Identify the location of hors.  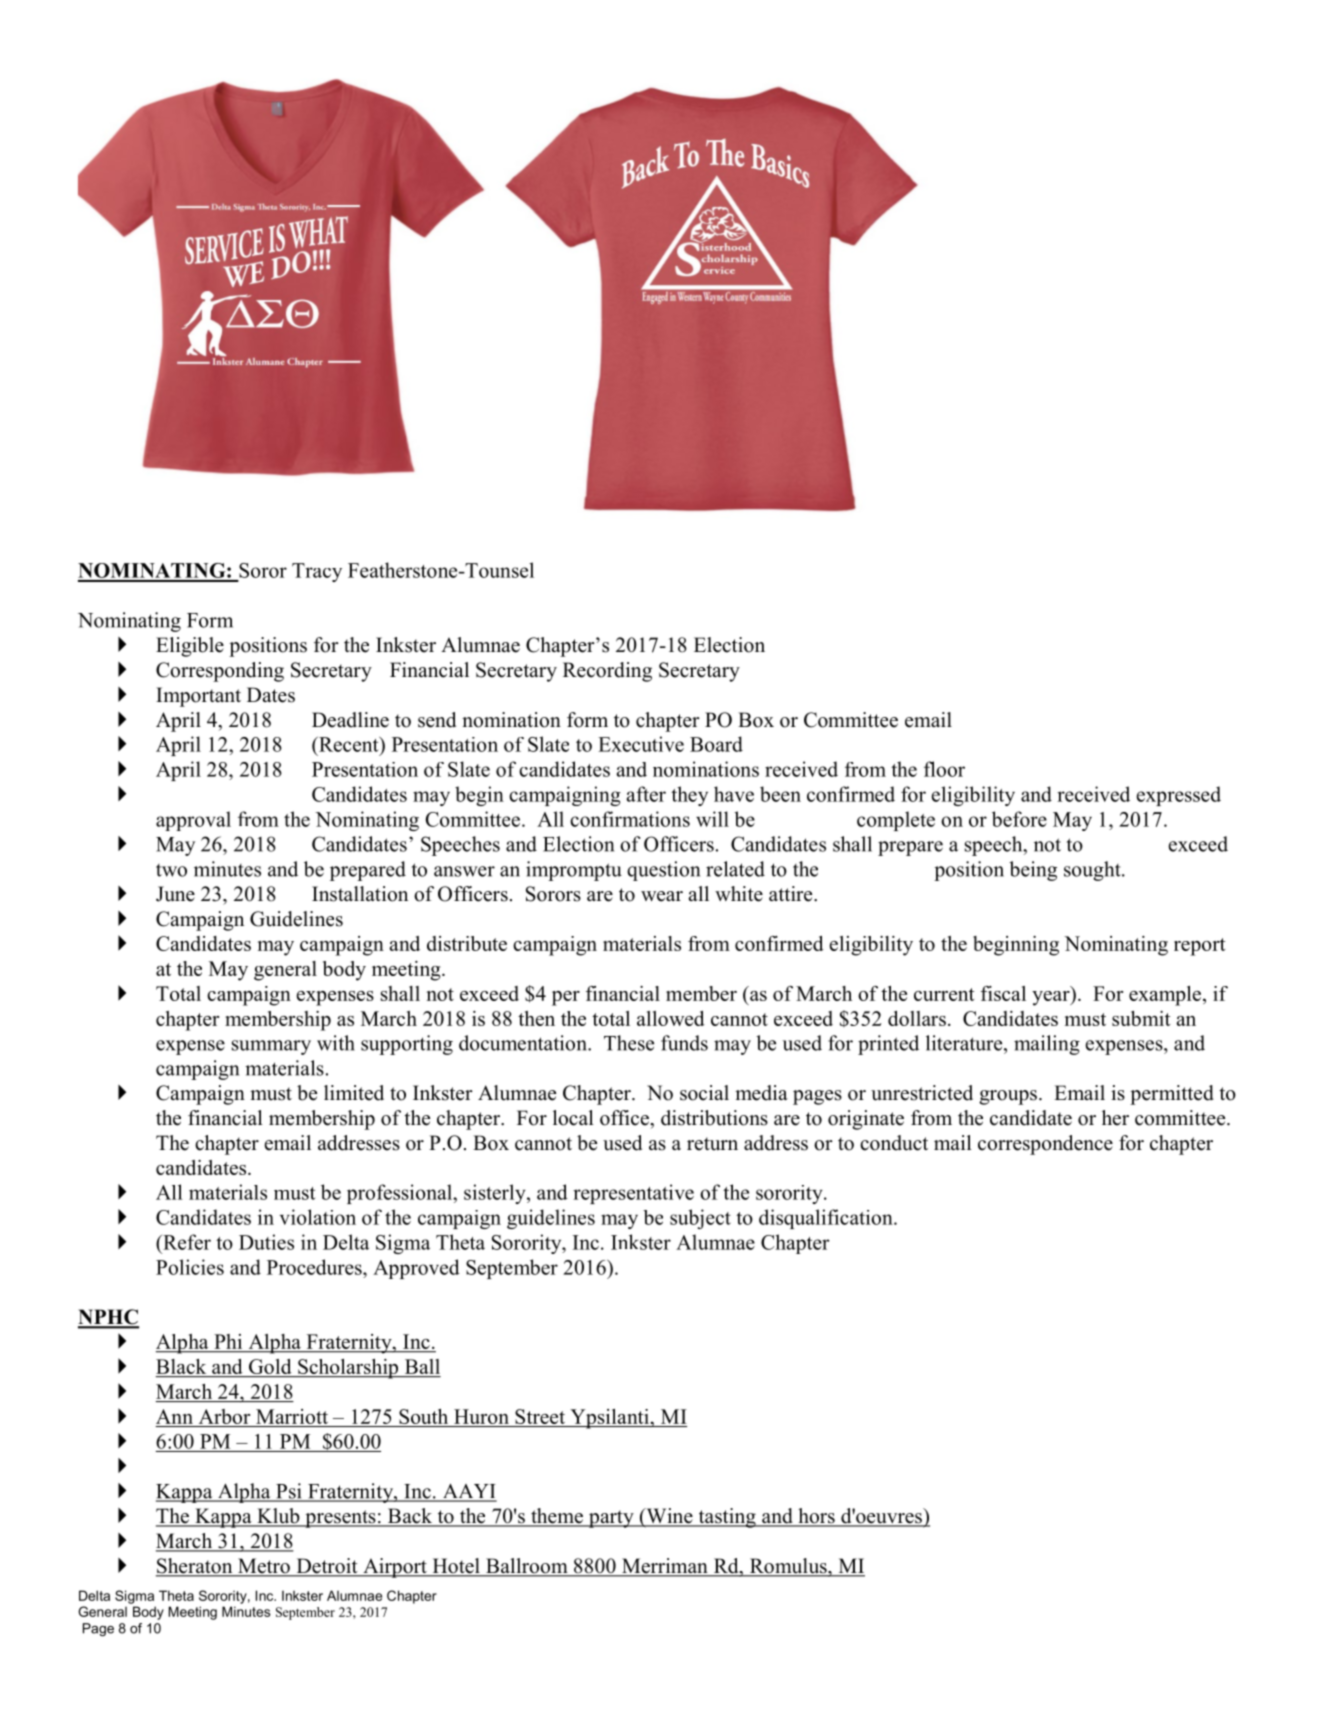
(816, 1517).
